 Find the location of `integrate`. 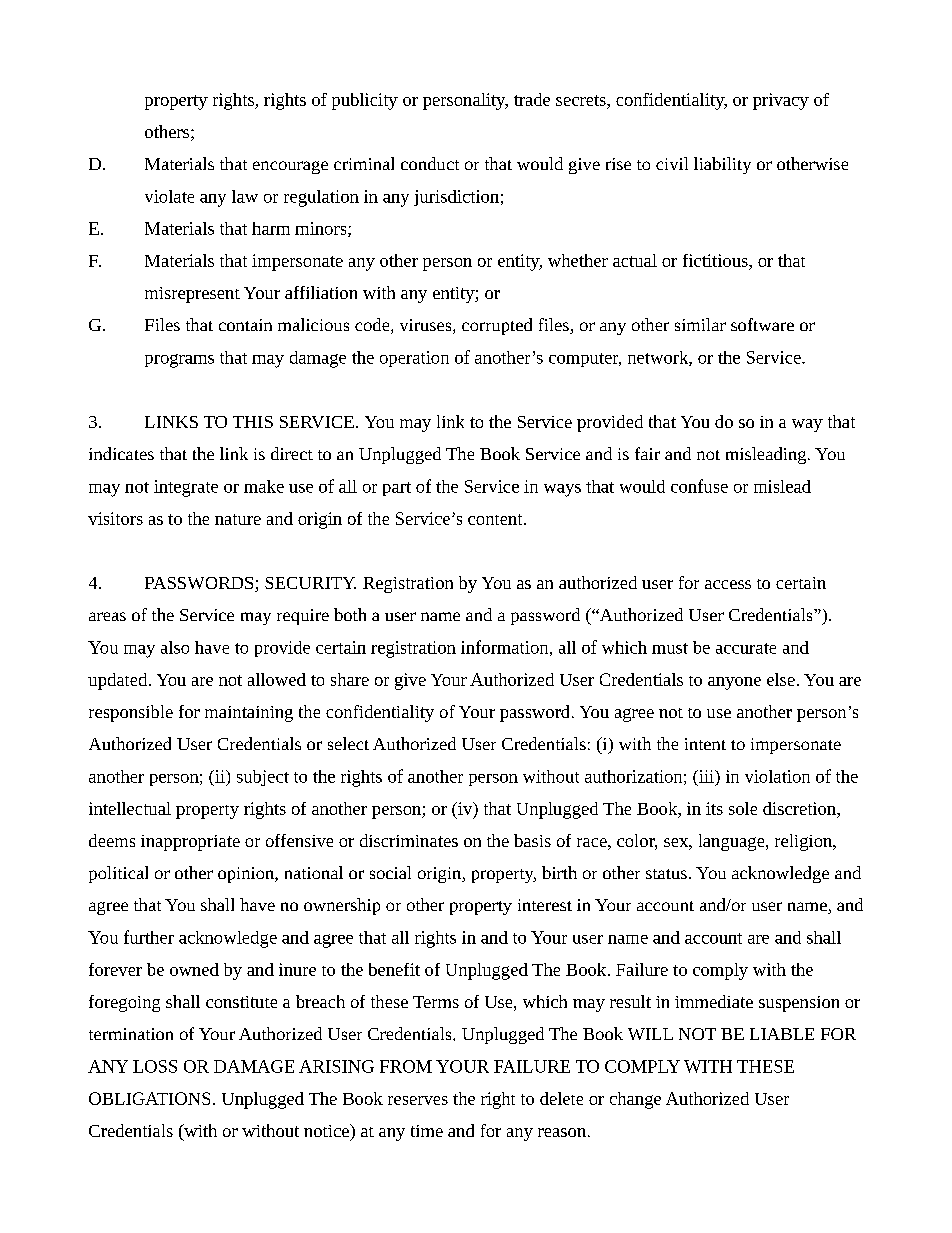

integrate is located at coordinates (186, 488).
